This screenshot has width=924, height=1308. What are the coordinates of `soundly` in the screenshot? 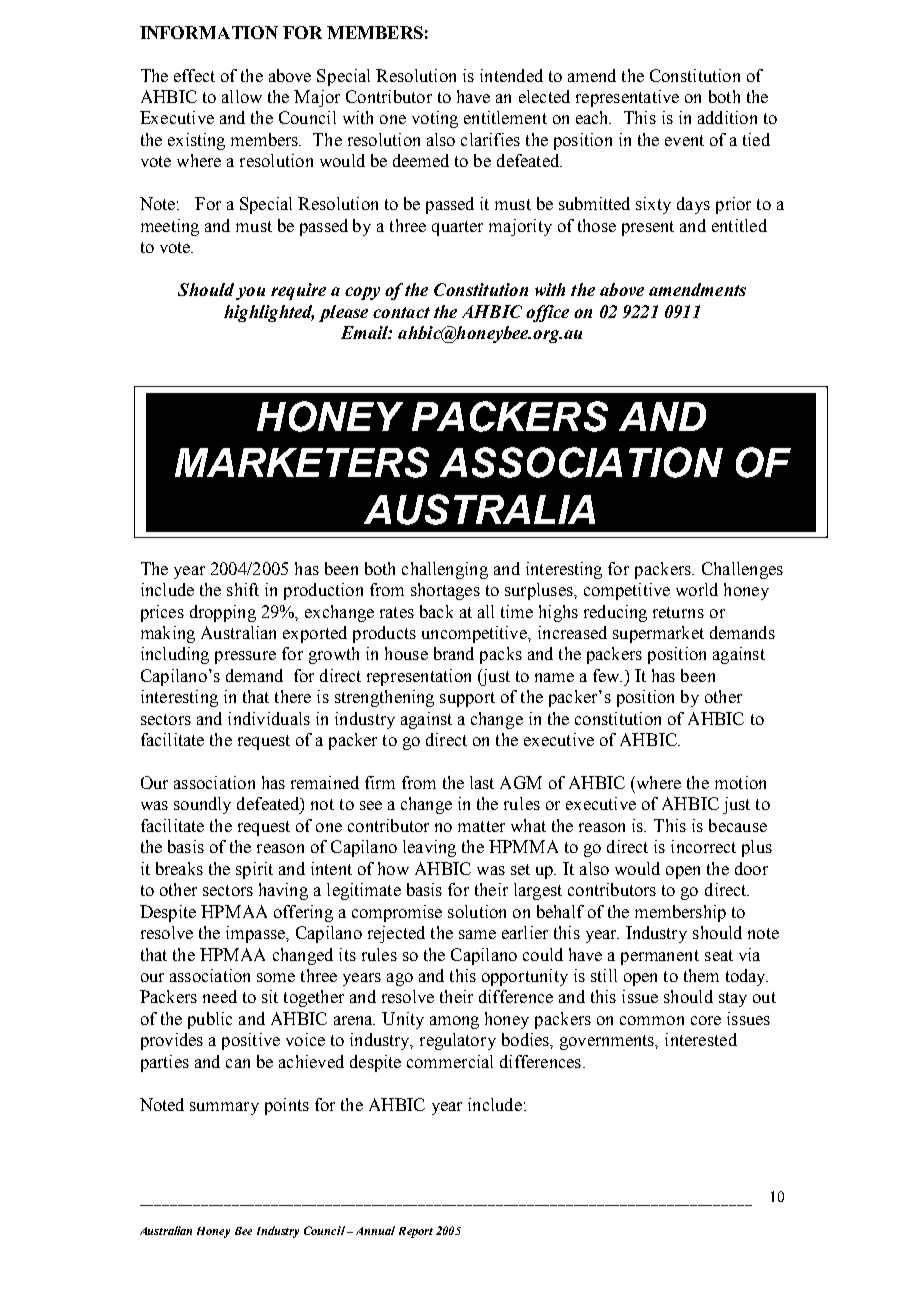 It's located at (202, 805).
